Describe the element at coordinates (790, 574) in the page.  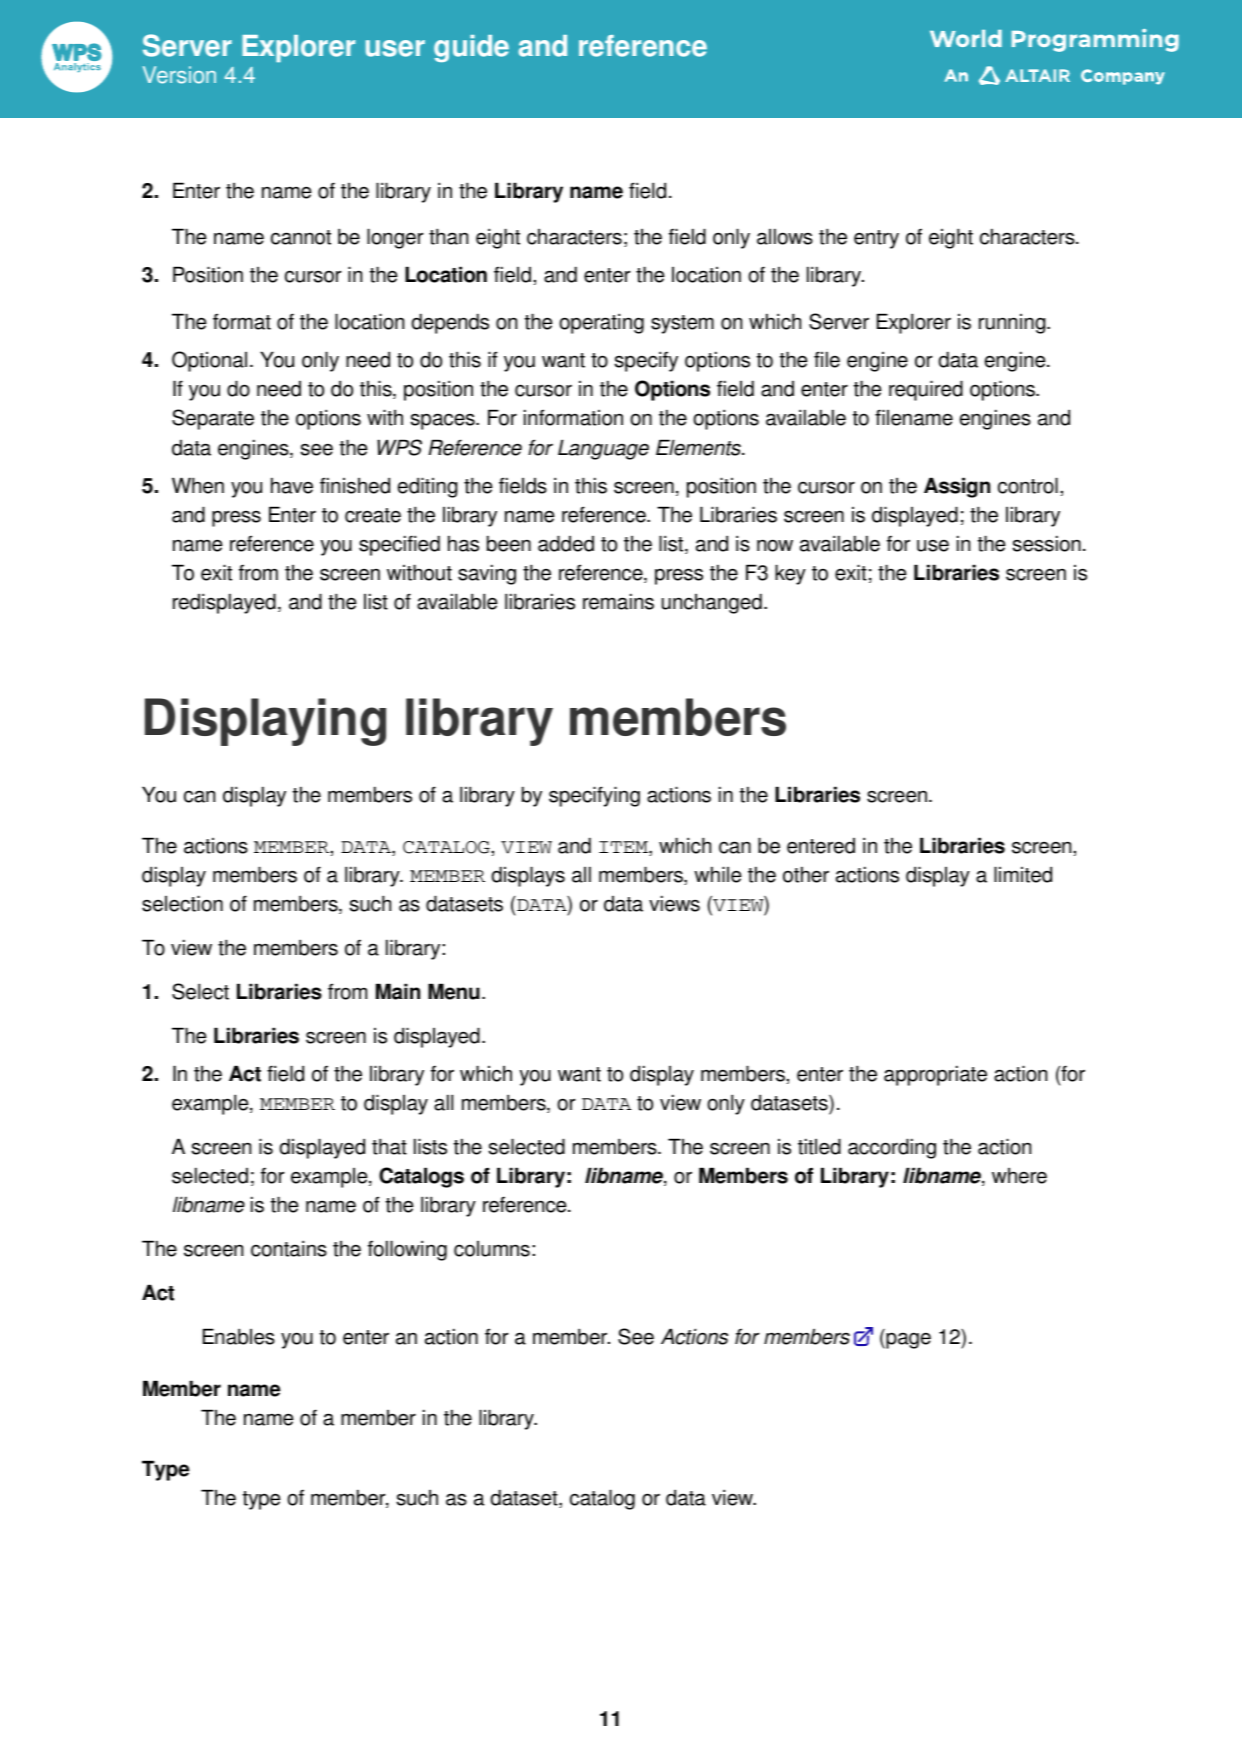
I see `key` at that location.
